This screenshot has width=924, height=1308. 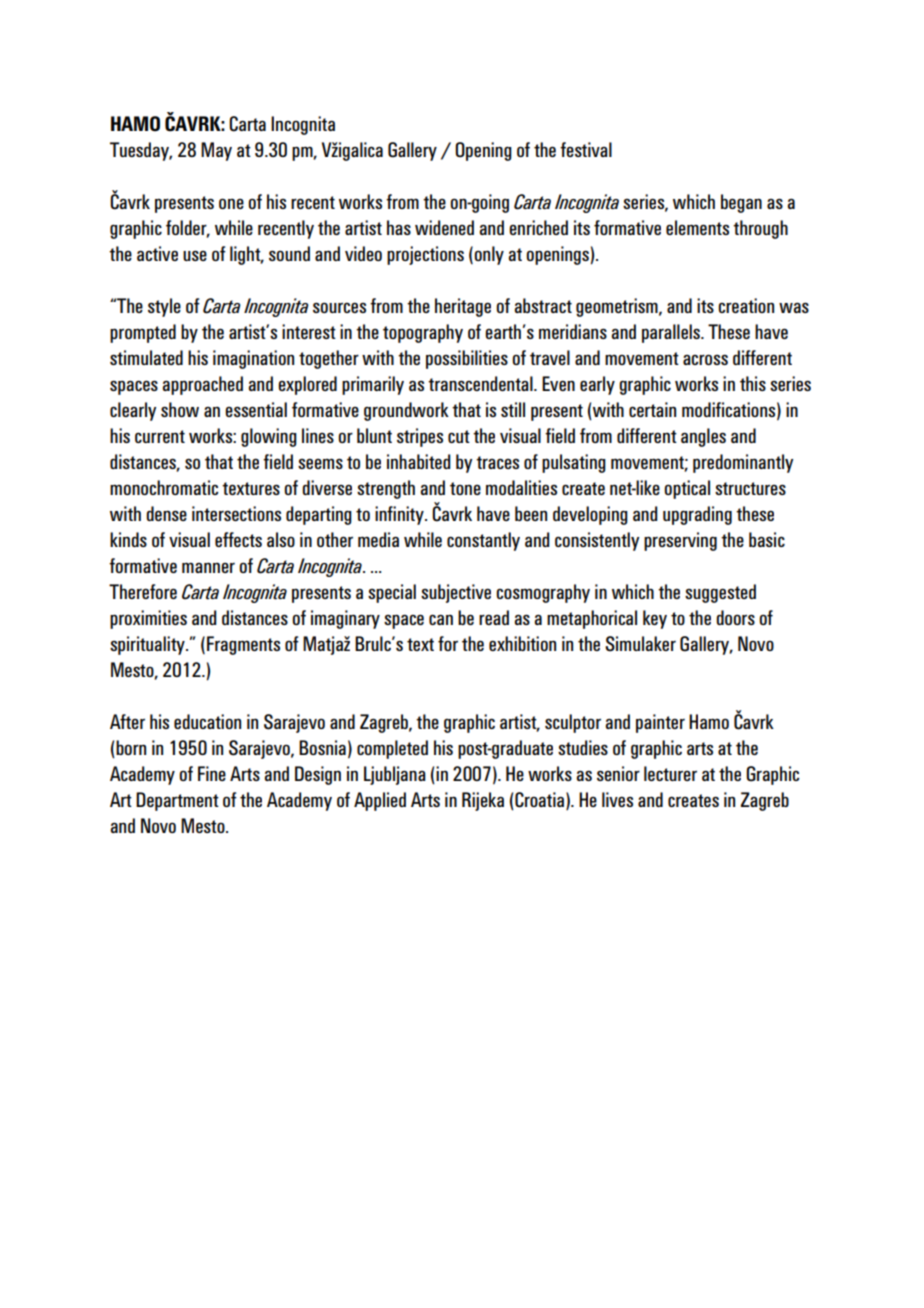 I want to click on began, so click(x=741, y=203).
